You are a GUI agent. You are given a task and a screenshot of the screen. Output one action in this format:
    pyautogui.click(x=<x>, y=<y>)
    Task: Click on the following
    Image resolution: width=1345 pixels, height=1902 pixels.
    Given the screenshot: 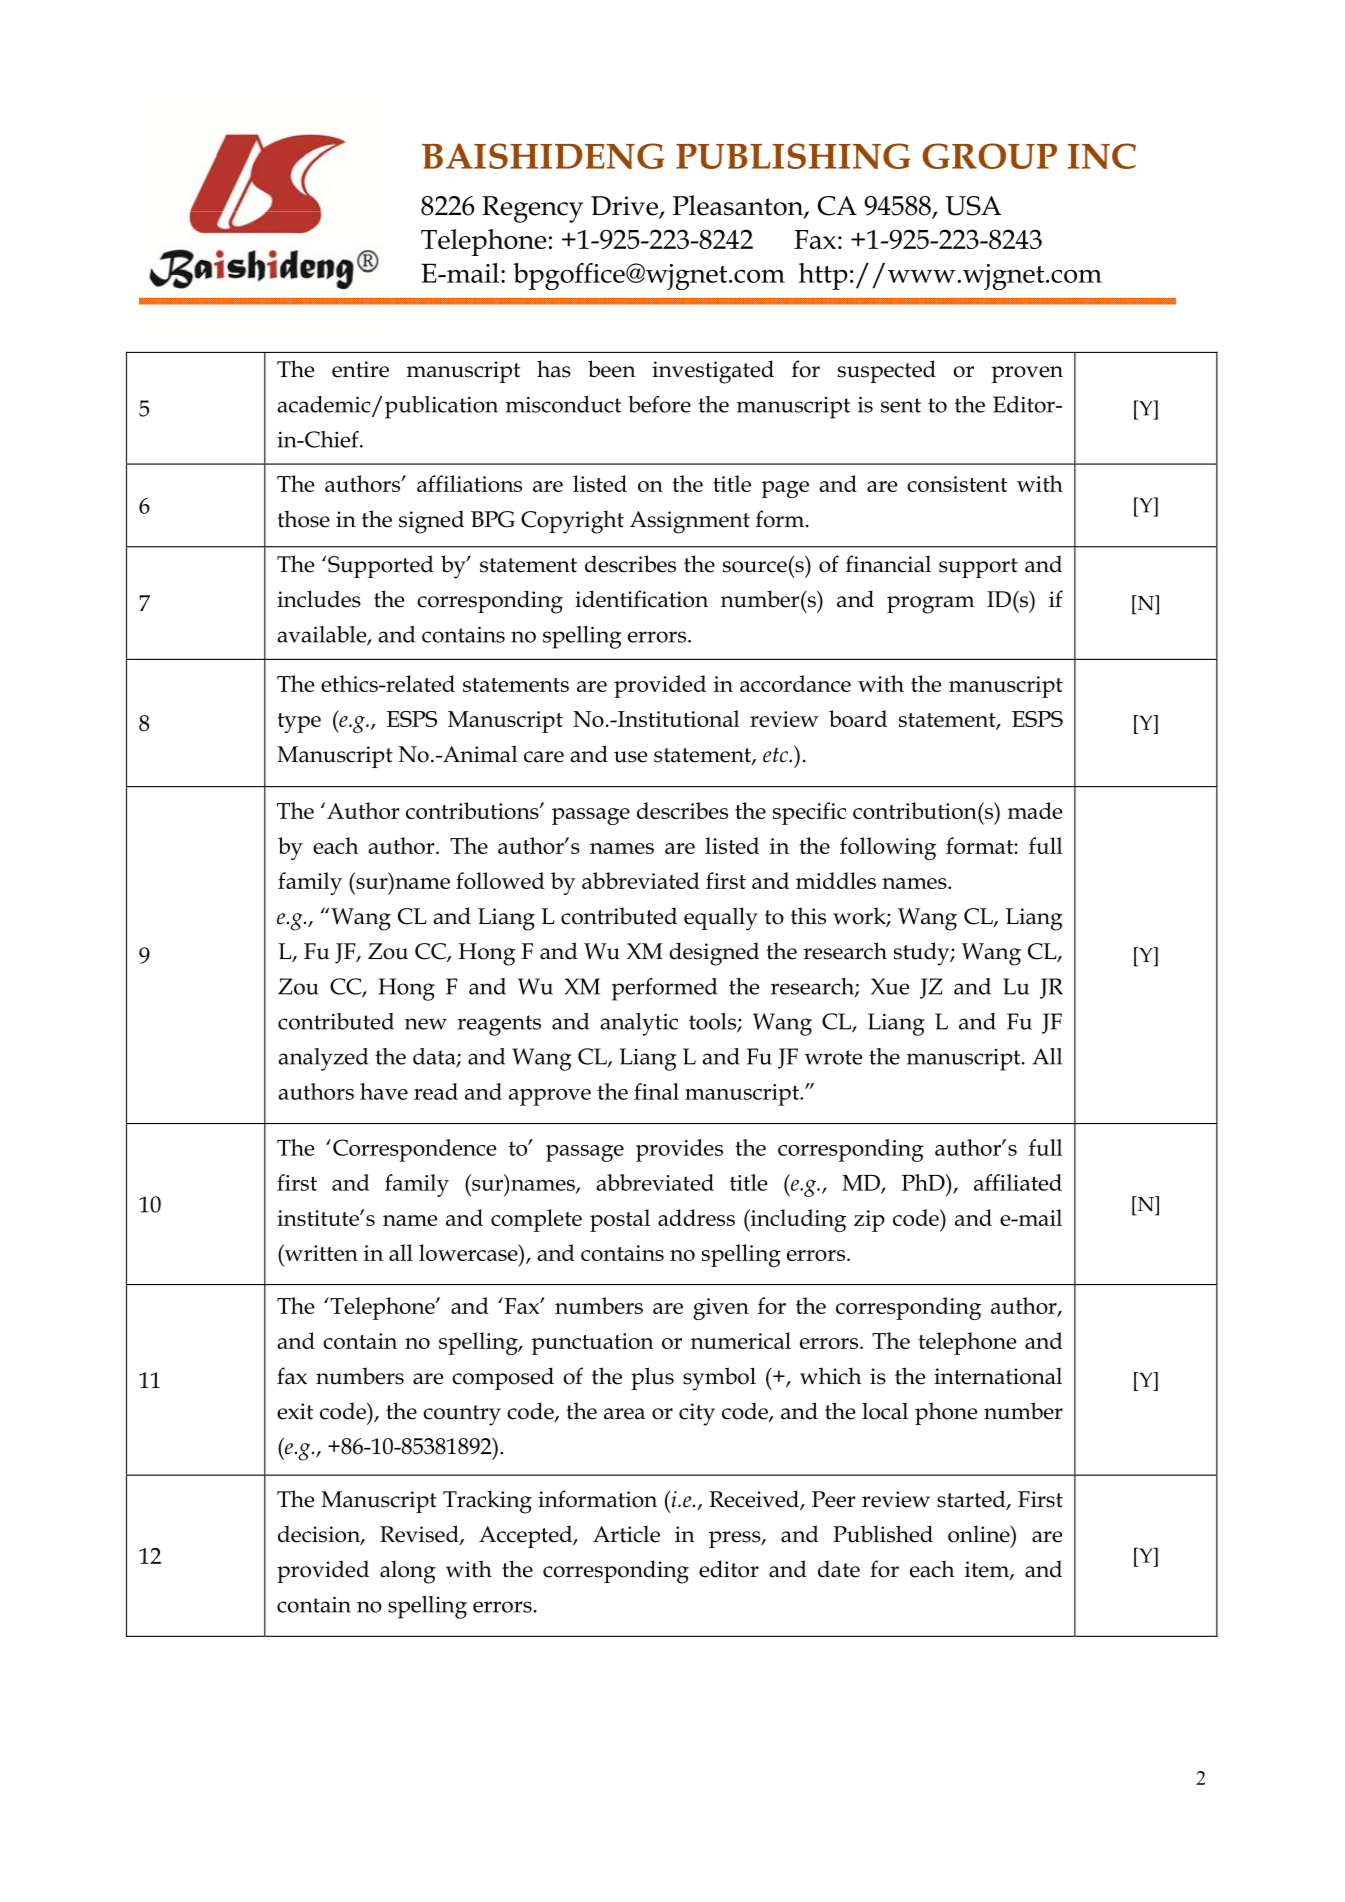 What is the action you would take?
    pyautogui.click(x=888, y=848)
